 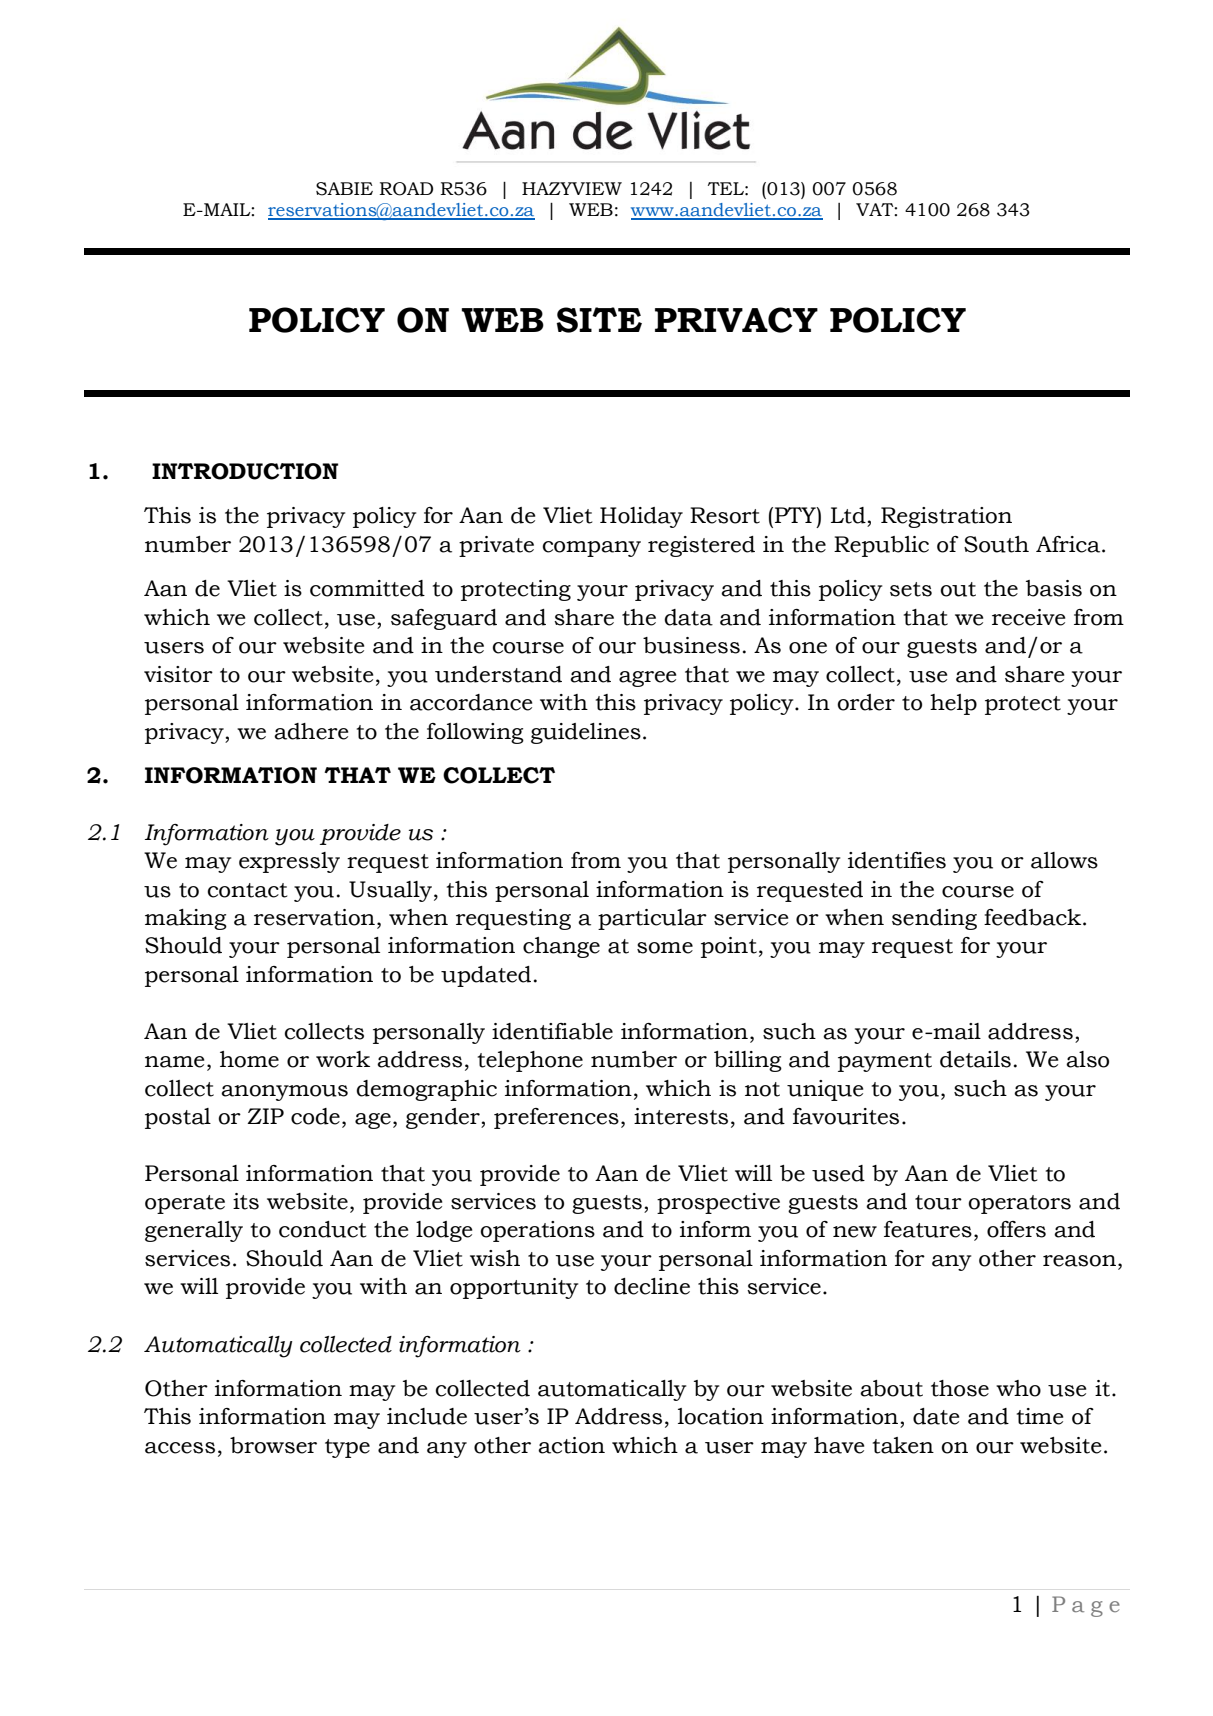 I want to click on ROAD, so click(x=406, y=189).
